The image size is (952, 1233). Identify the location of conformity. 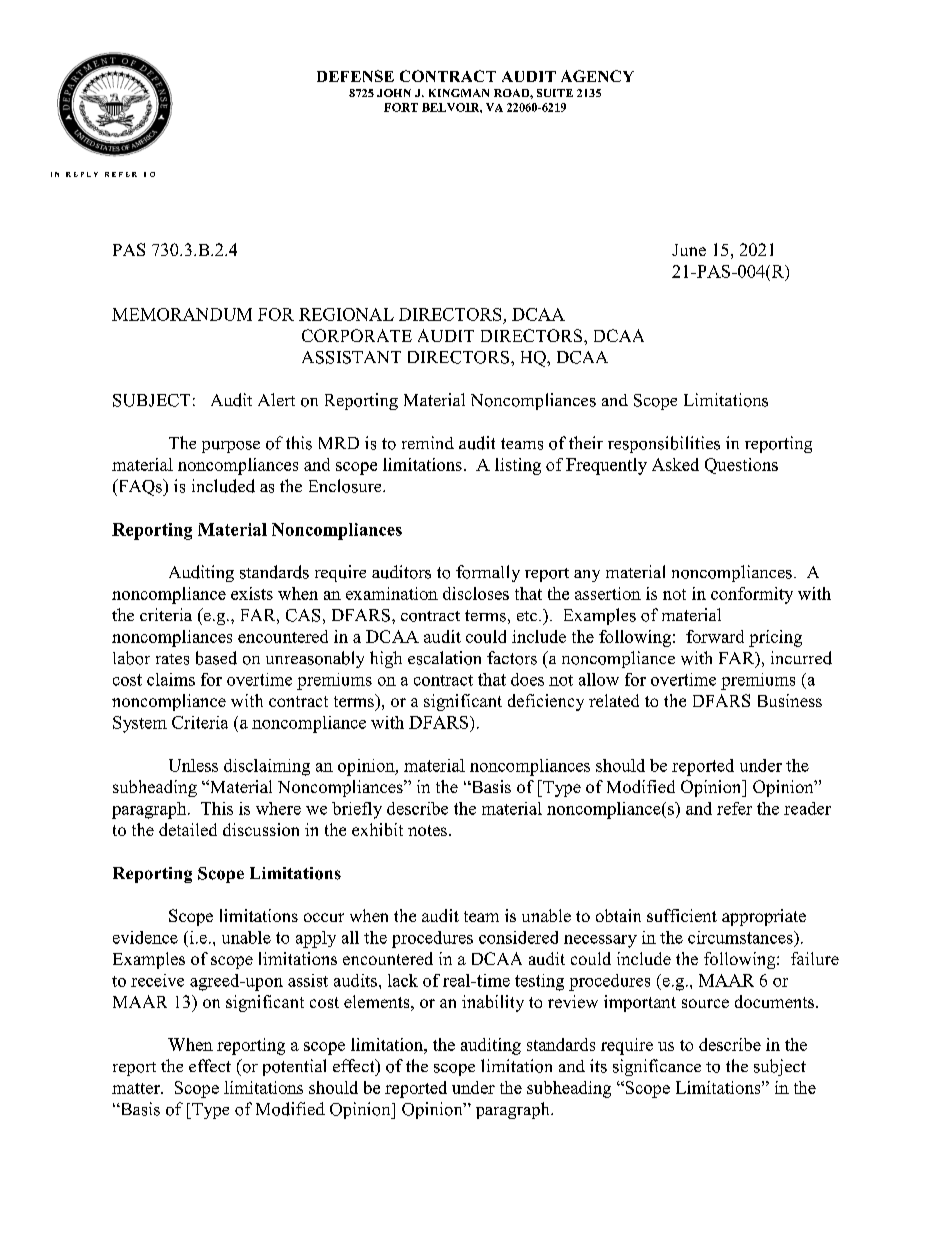
(752, 595).
